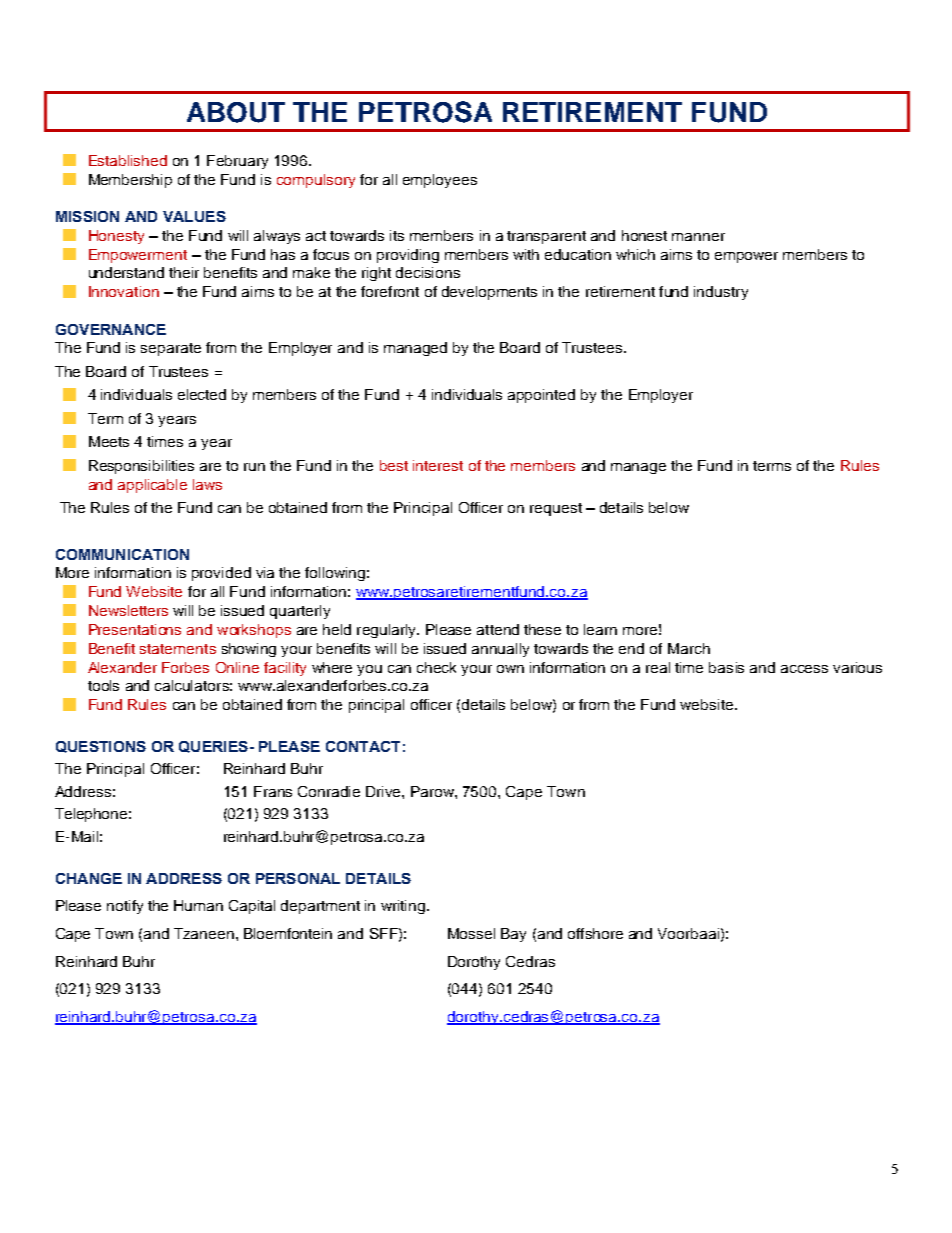 The height and width of the screenshot is (1233, 952). Describe the element at coordinates (513, 935) in the screenshot. I see `Bay` at that location.
